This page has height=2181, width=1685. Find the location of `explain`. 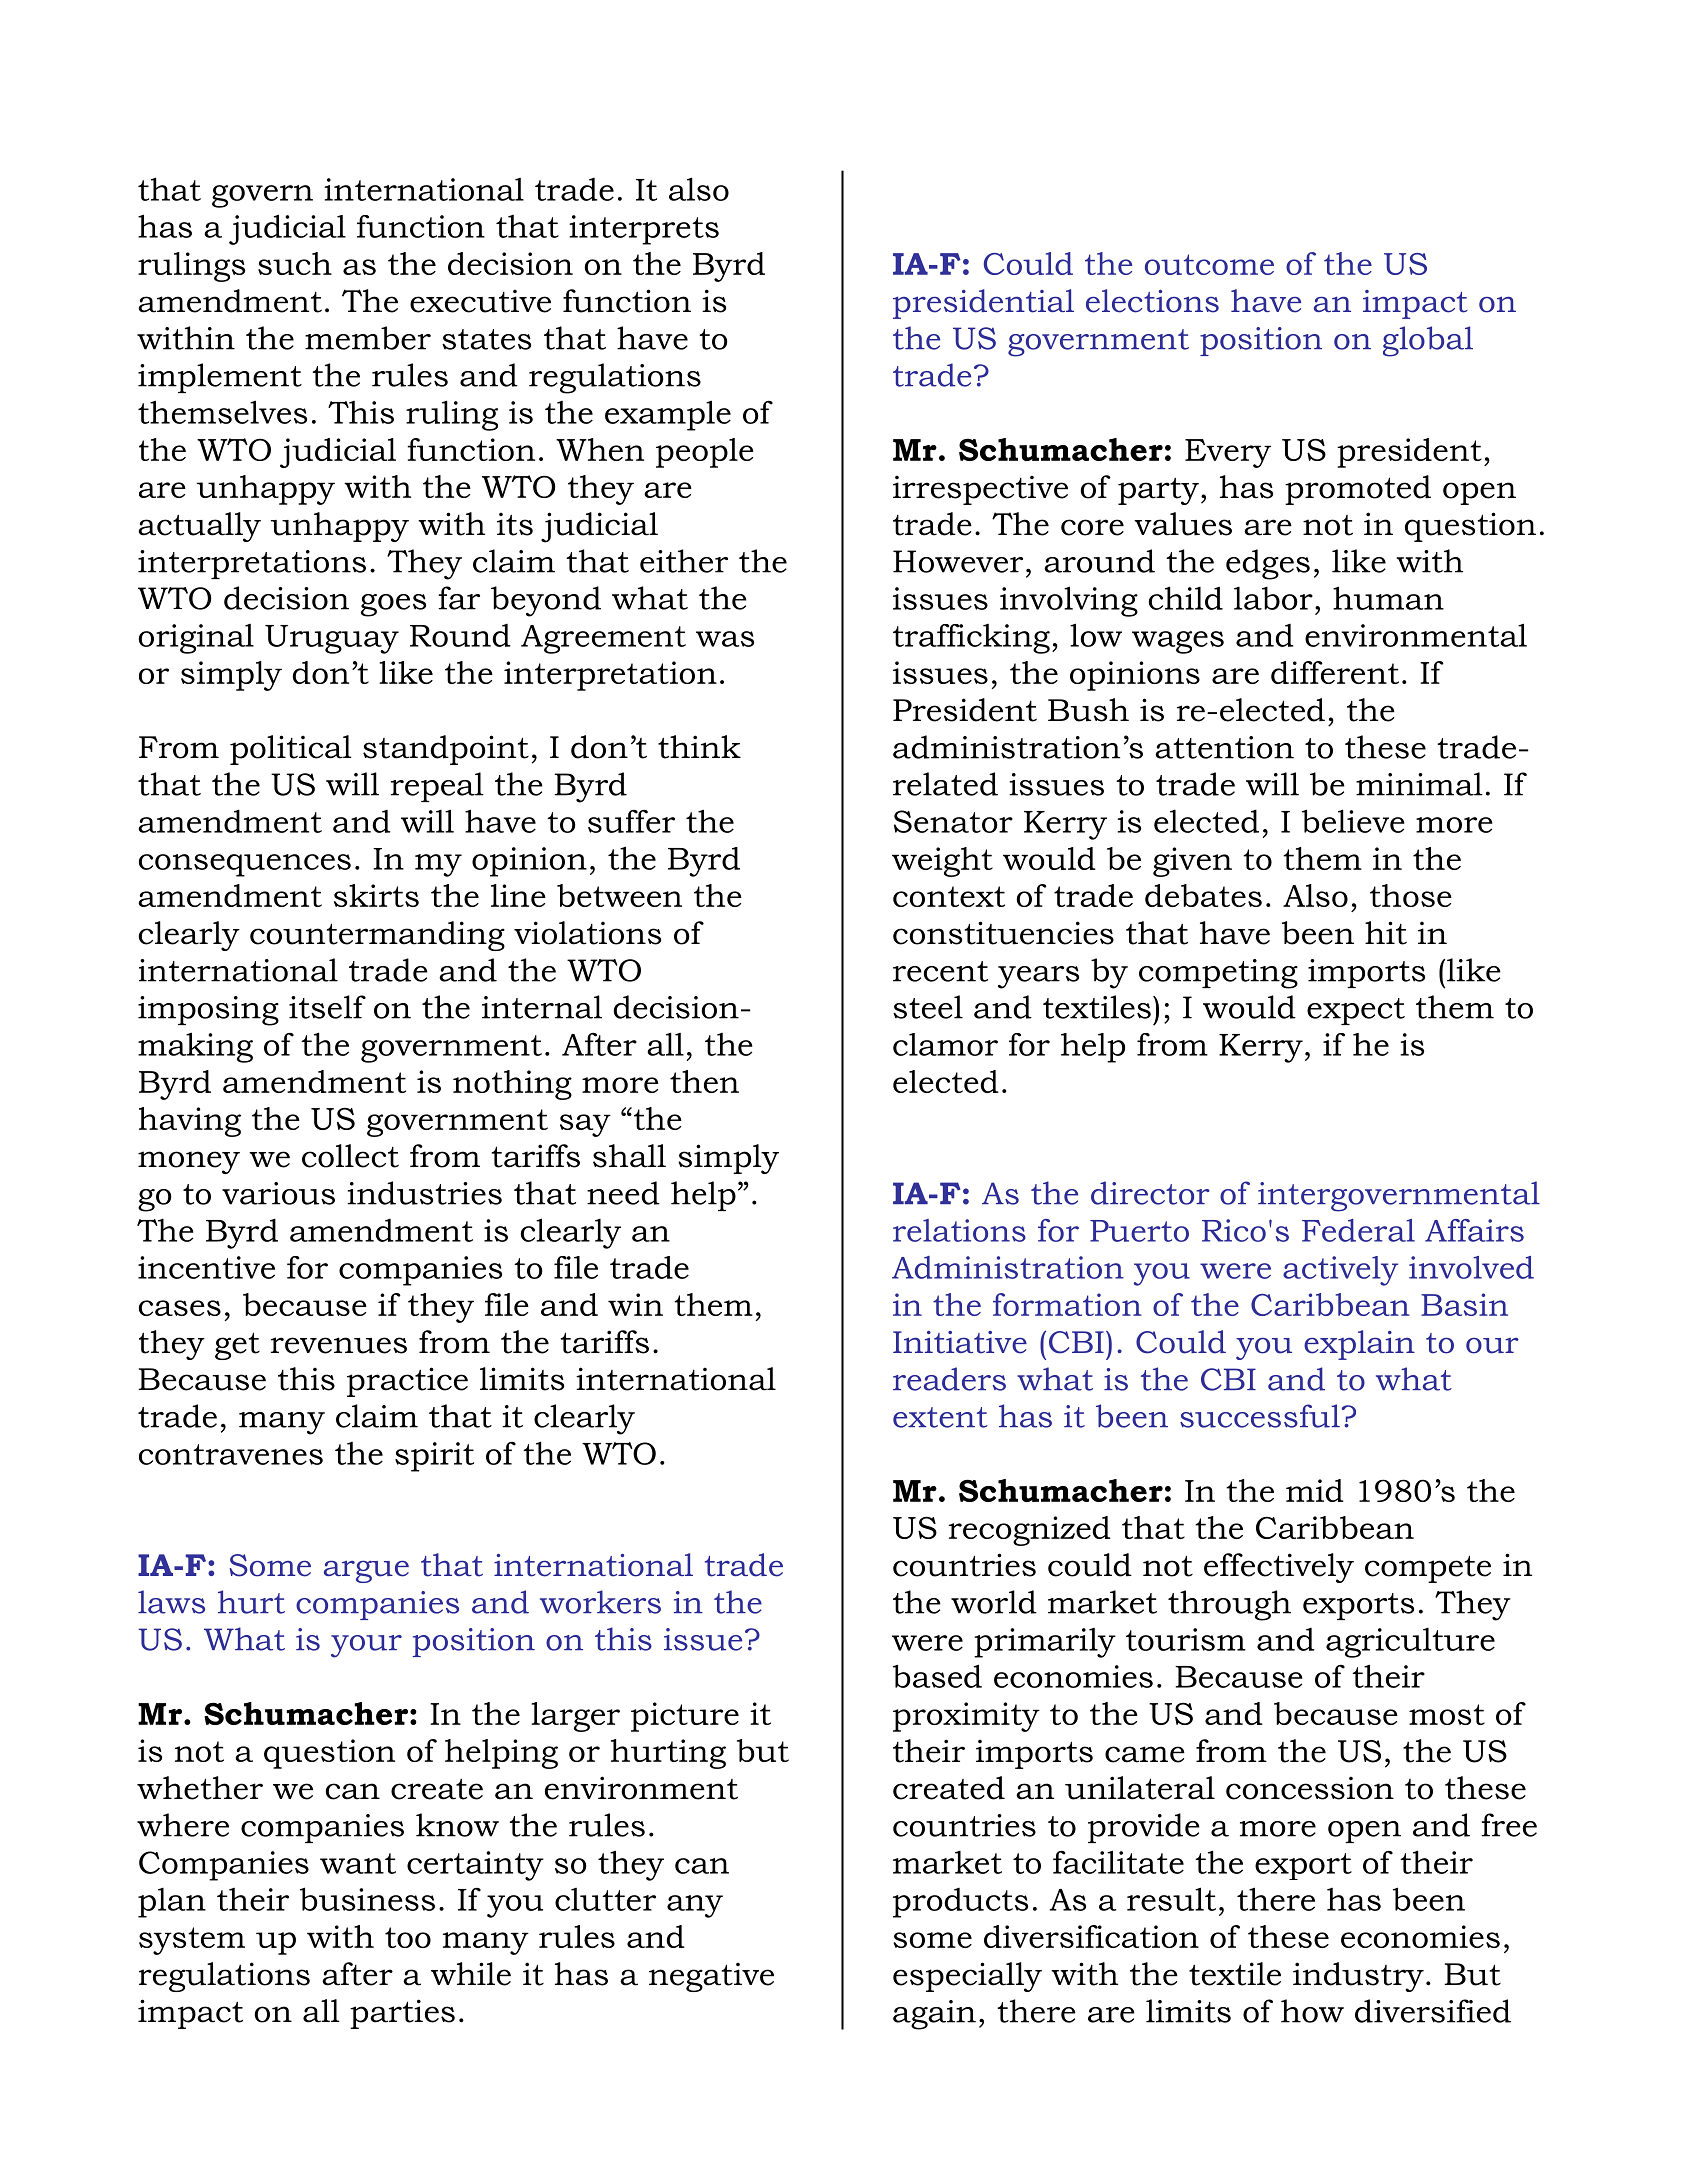

explain is located at coordinates (1359, 1345).
